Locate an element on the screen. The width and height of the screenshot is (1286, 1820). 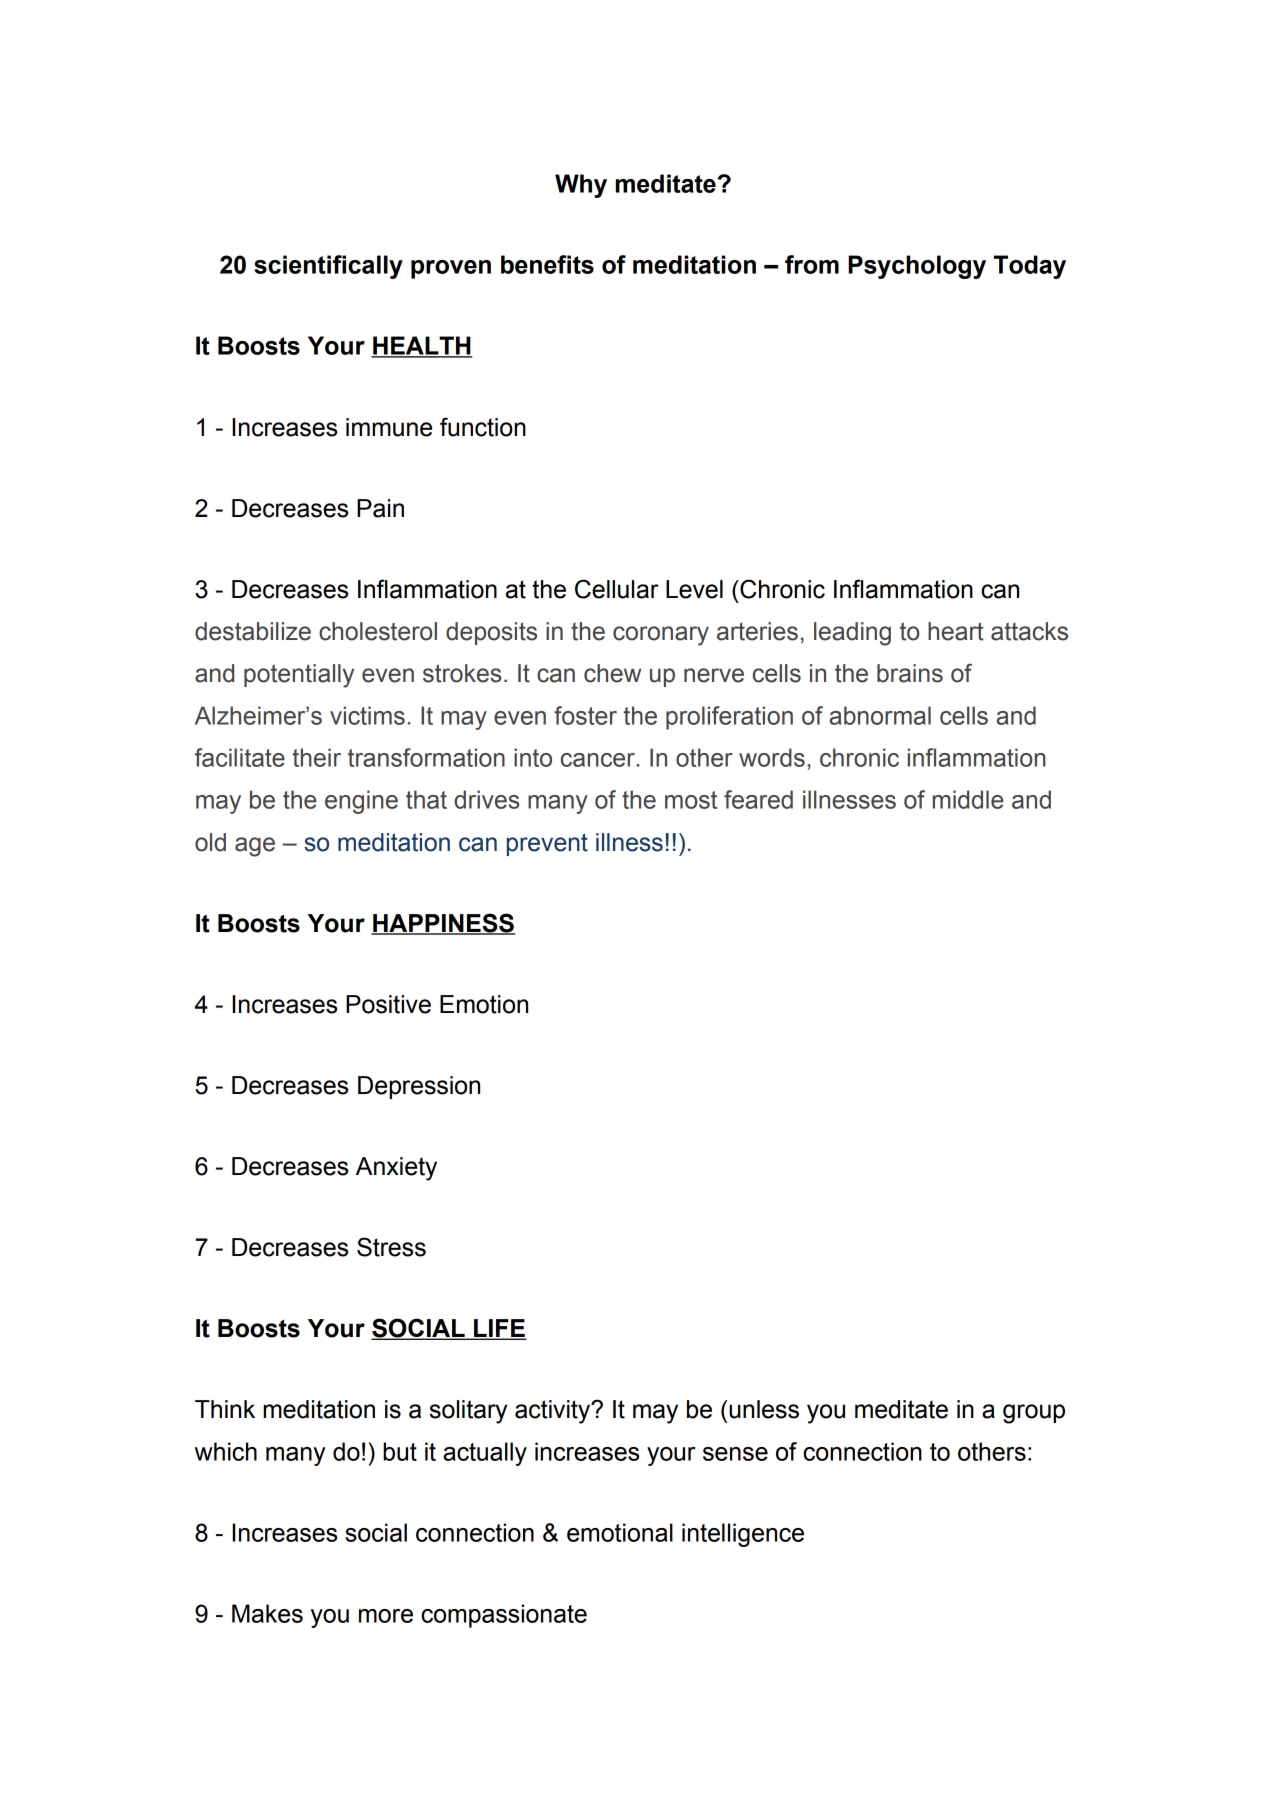
scientifically is located at coordinates (328, 267).
